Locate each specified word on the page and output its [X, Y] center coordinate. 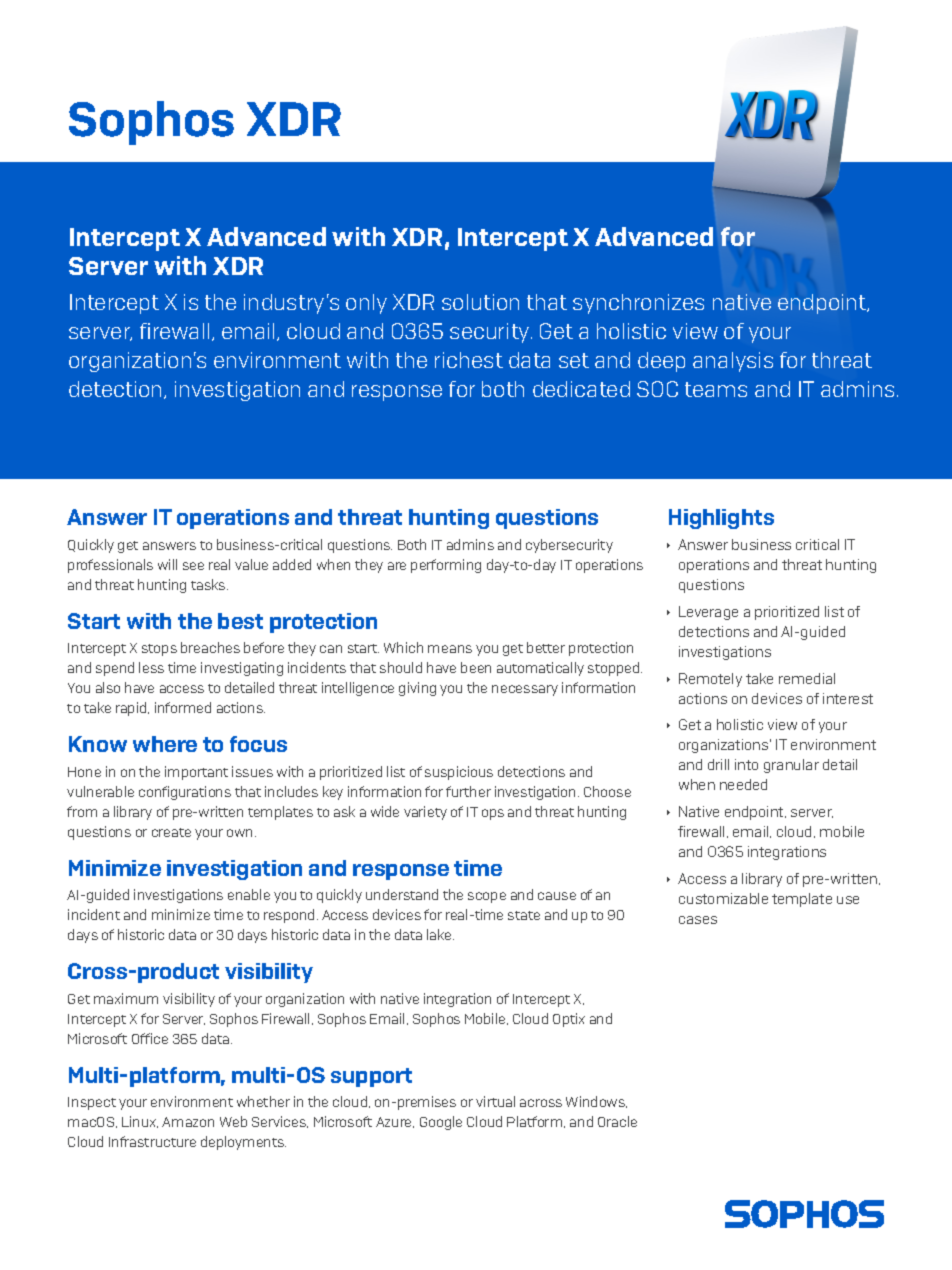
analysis [733, 362]
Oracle [617, 1121]
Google [441, 1123]
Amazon [188, 1122]
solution [480, 302]
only [366, 304]
